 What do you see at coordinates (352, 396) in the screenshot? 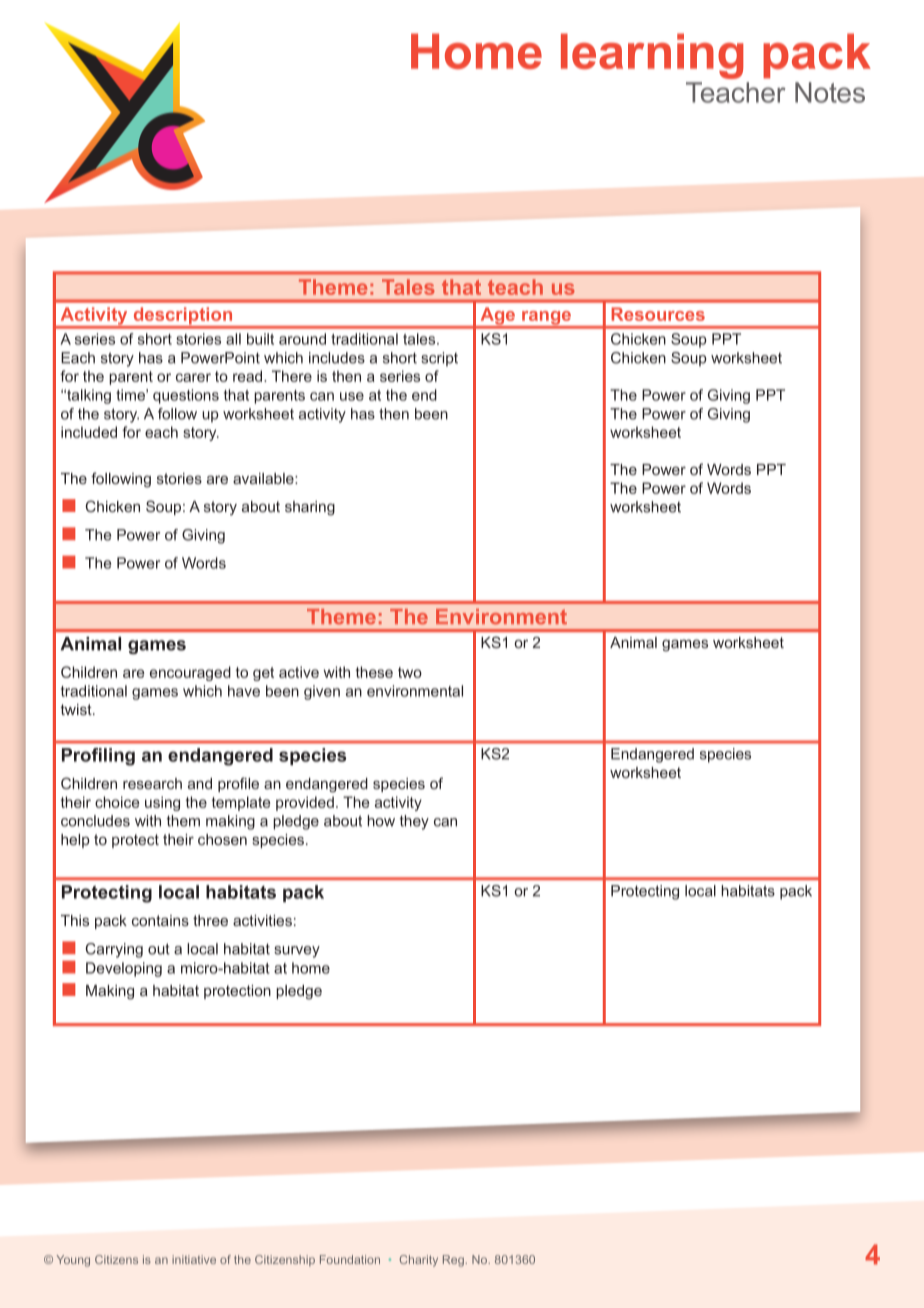
I see `use` at bounding box center [352, 396].
